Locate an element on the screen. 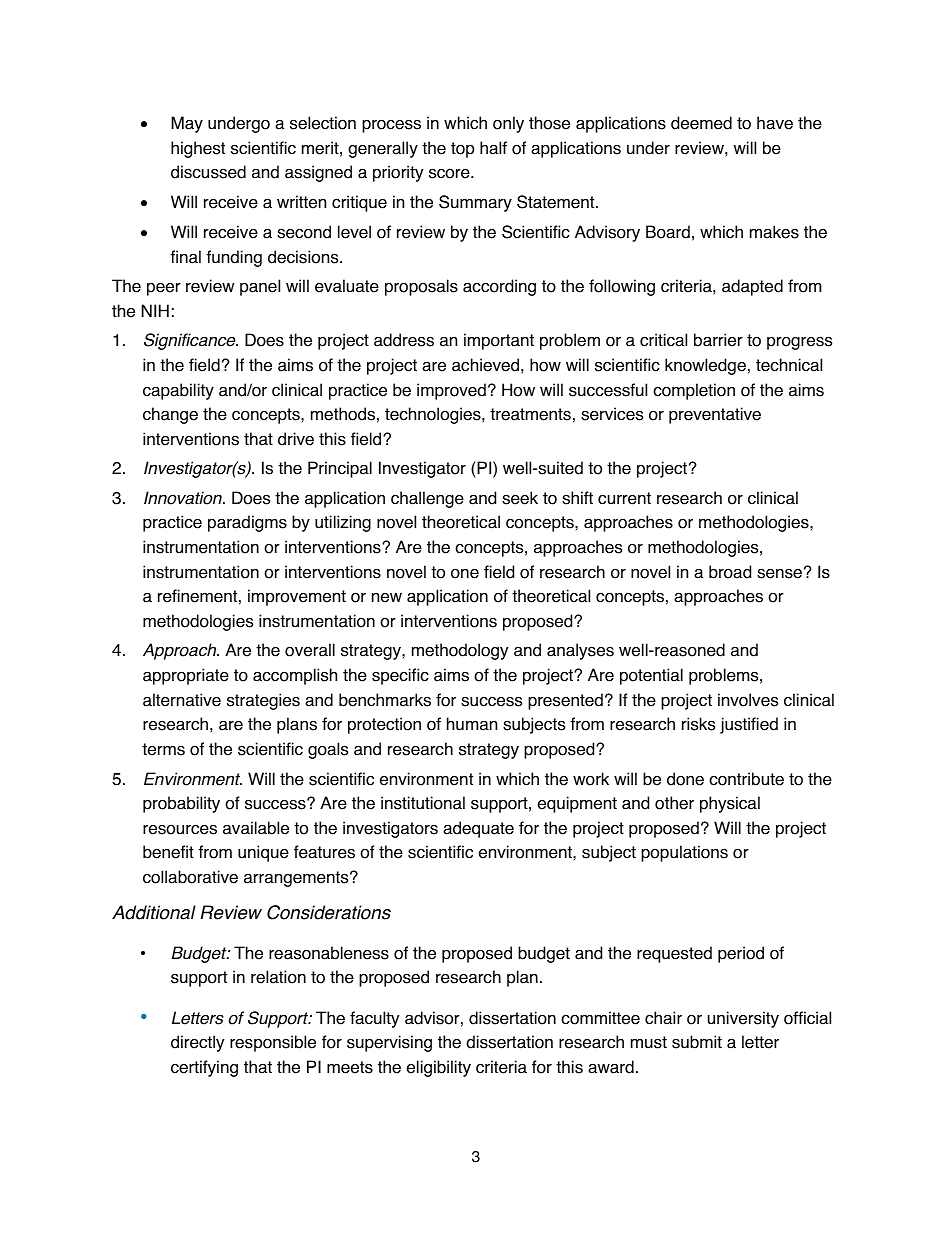 This screenshot has height=1233, width=952. justified is located at coordinates (749, 725).
